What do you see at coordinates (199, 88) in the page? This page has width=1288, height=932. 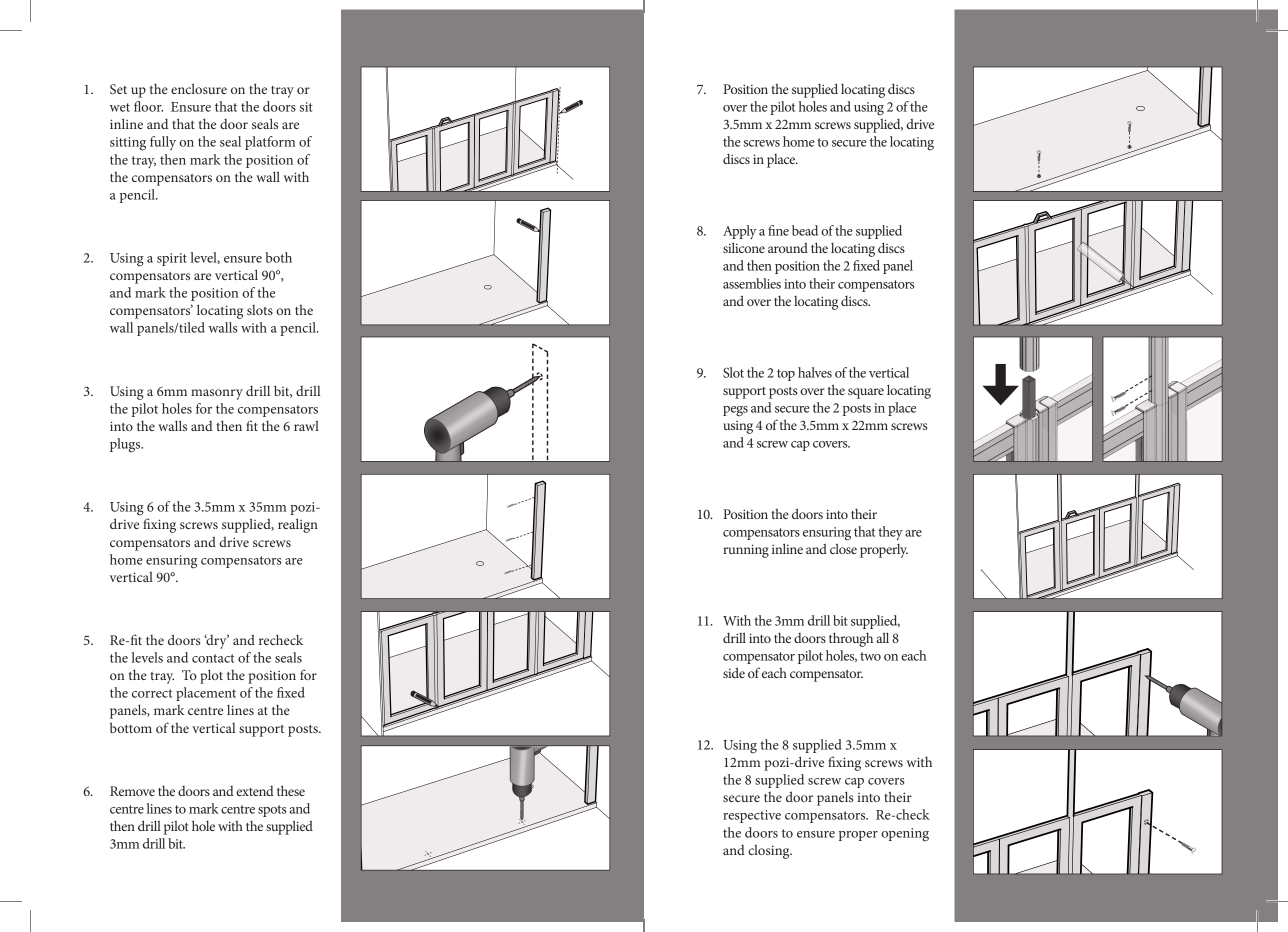 I see `enclosure` at bounding box center [199, 88].
